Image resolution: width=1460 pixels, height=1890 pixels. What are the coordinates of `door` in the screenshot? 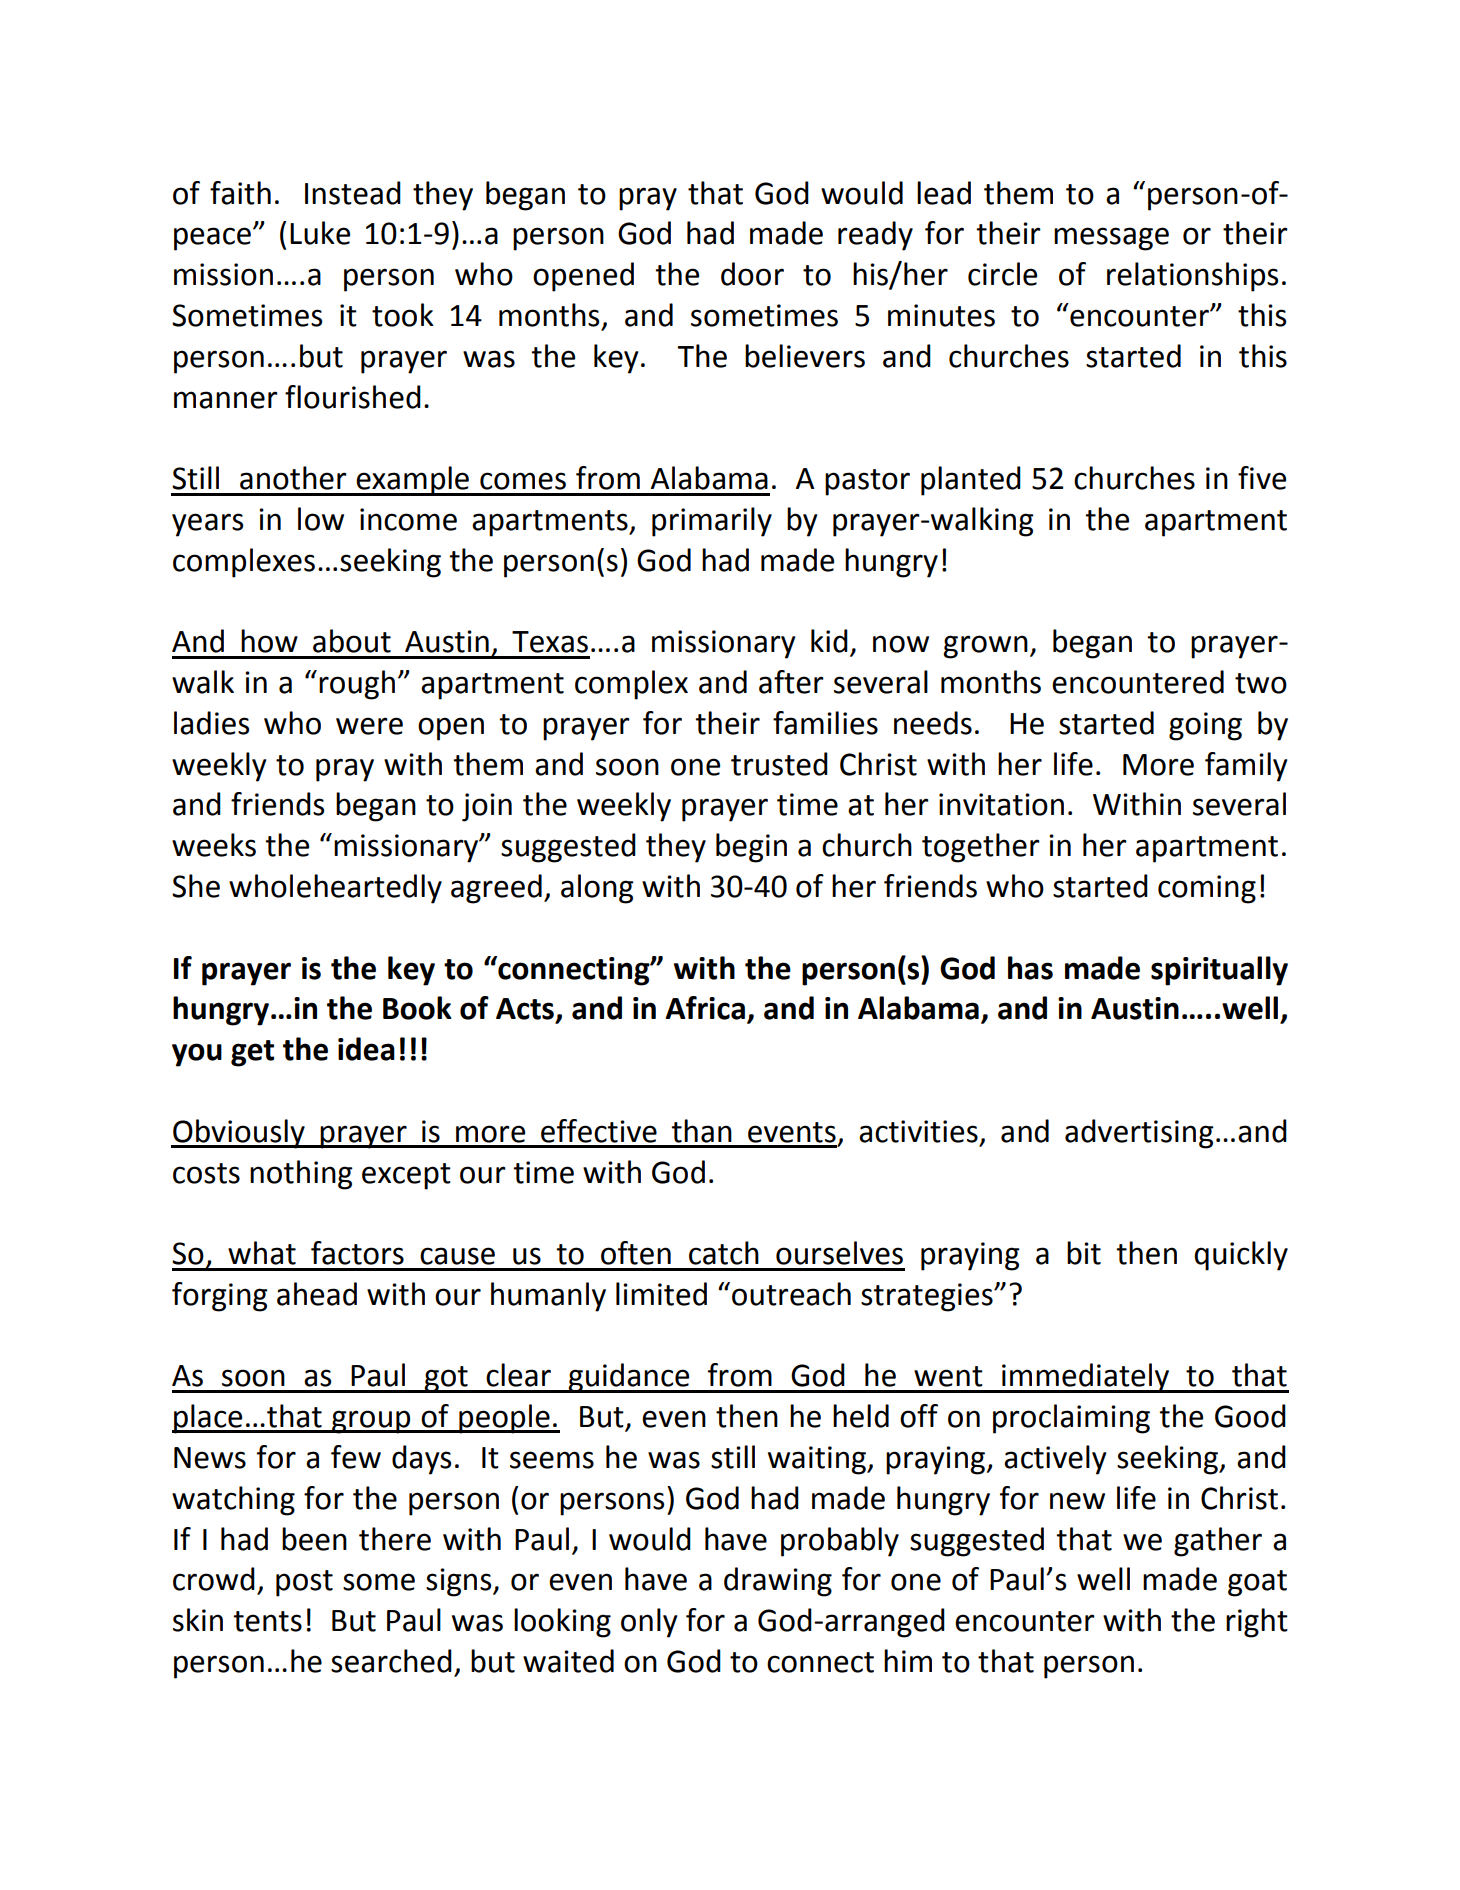 It's located at (752, 274).
